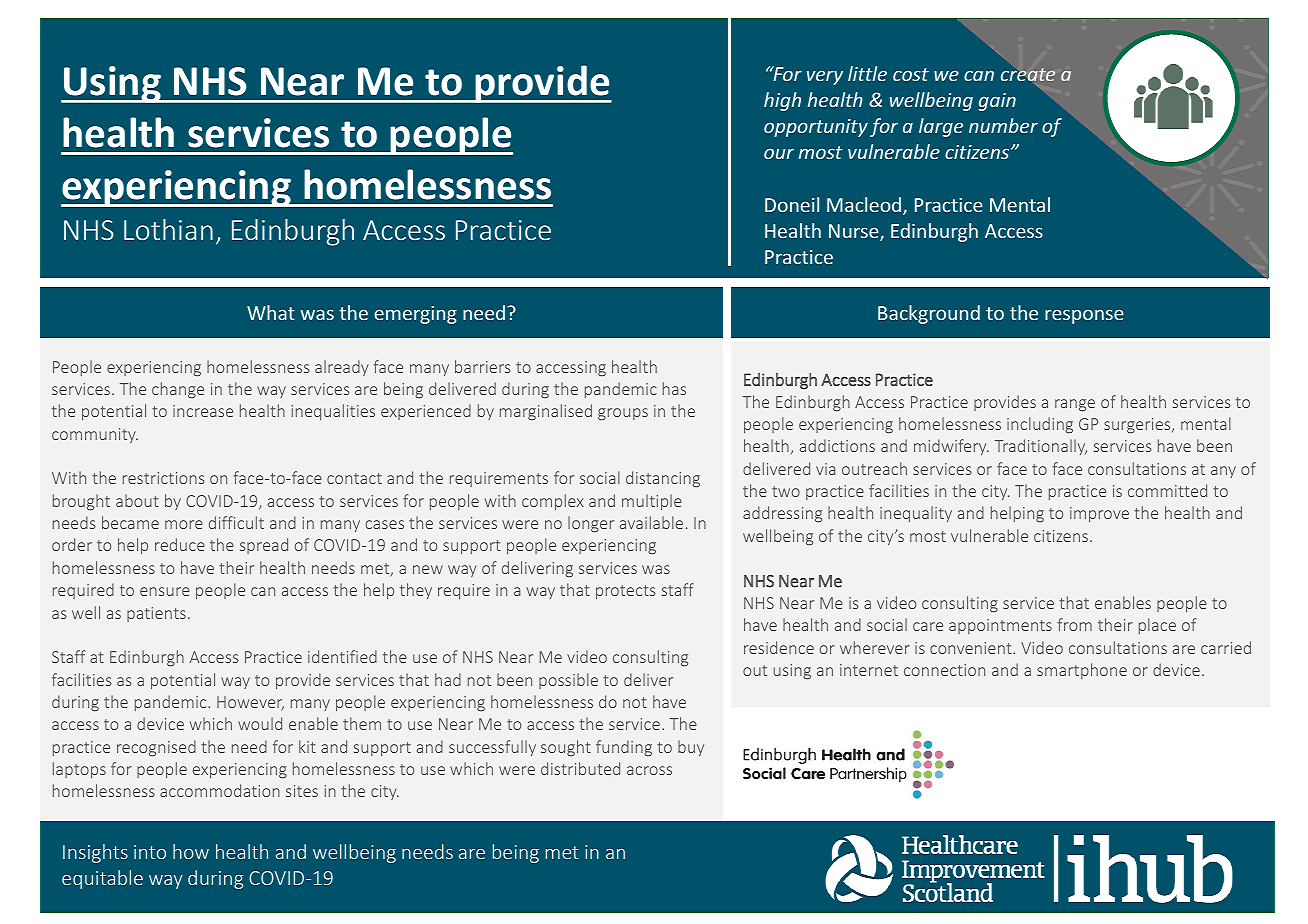 This page has width=1308, height=924. What do you see at coordinates (1084, 316) in the page?
I see `response` at bounding box center [1084, 316].
